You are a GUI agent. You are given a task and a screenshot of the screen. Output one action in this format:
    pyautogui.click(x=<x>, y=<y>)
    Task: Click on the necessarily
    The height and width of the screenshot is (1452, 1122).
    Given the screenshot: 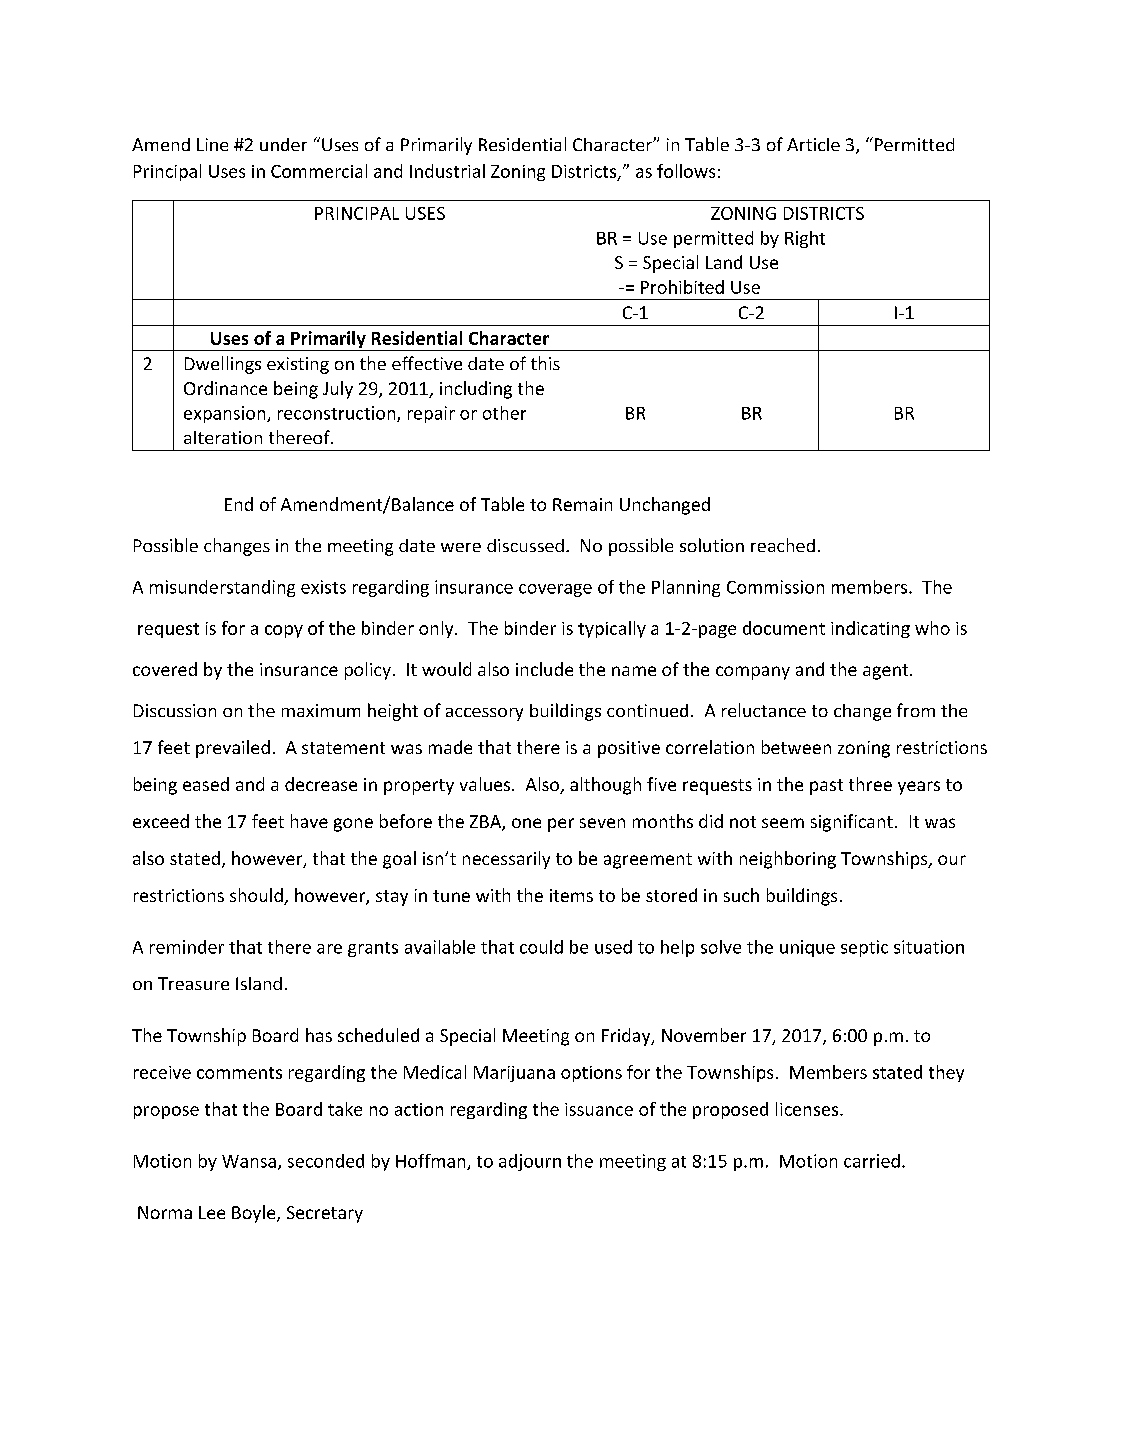 What is the action you would take?
    pyautogui.click(x=506, y=860)
